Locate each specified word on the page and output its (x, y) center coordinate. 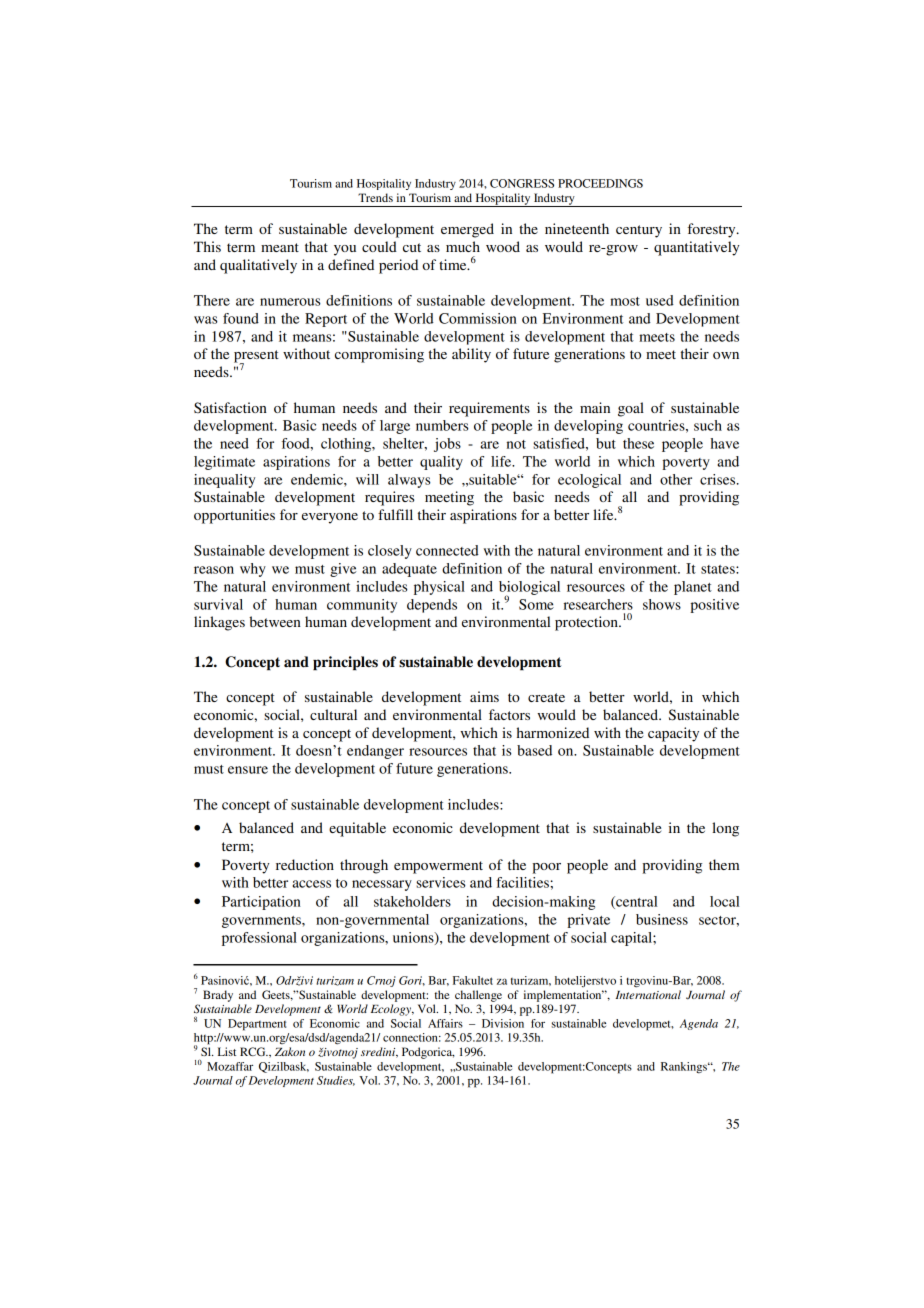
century (639, 231)
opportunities (234, 516)
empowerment (438, 867)
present (256, 357)
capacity (673, 734)
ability (471, 355)
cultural (333, 714)
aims (484, 696)
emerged (467, 230)
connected (447, 550)
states (719, 569)
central (635, 902)
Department (257, 1025)
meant (280, 247)
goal (631, 409)
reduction (305, 864)
